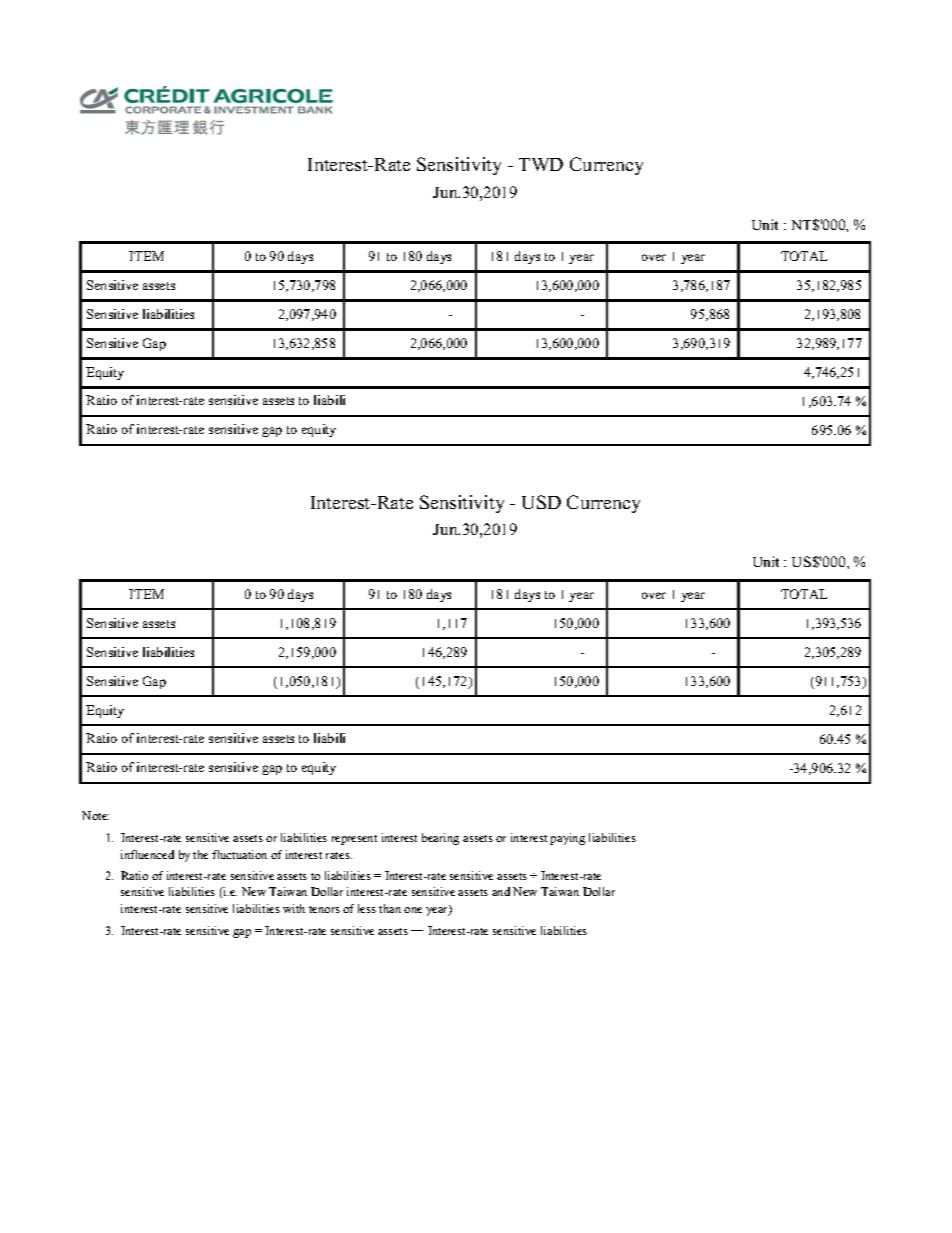 This screenshot has height=1233, width=952. I want to click on Note, so click(95, 815).
